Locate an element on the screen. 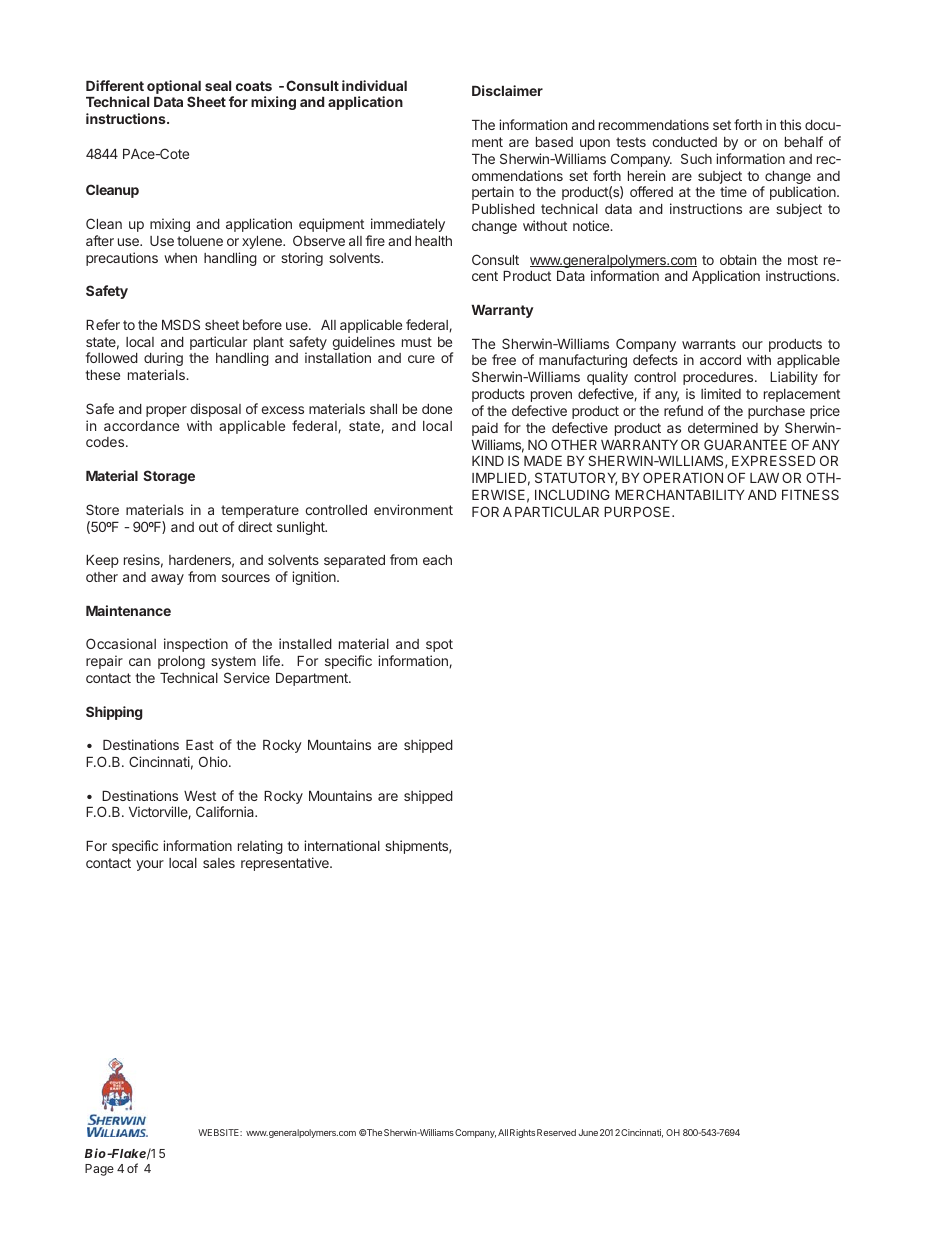 The width and height of the screenshot is (952, 1233). Disclaimer is located at coordinates (507, 90).
